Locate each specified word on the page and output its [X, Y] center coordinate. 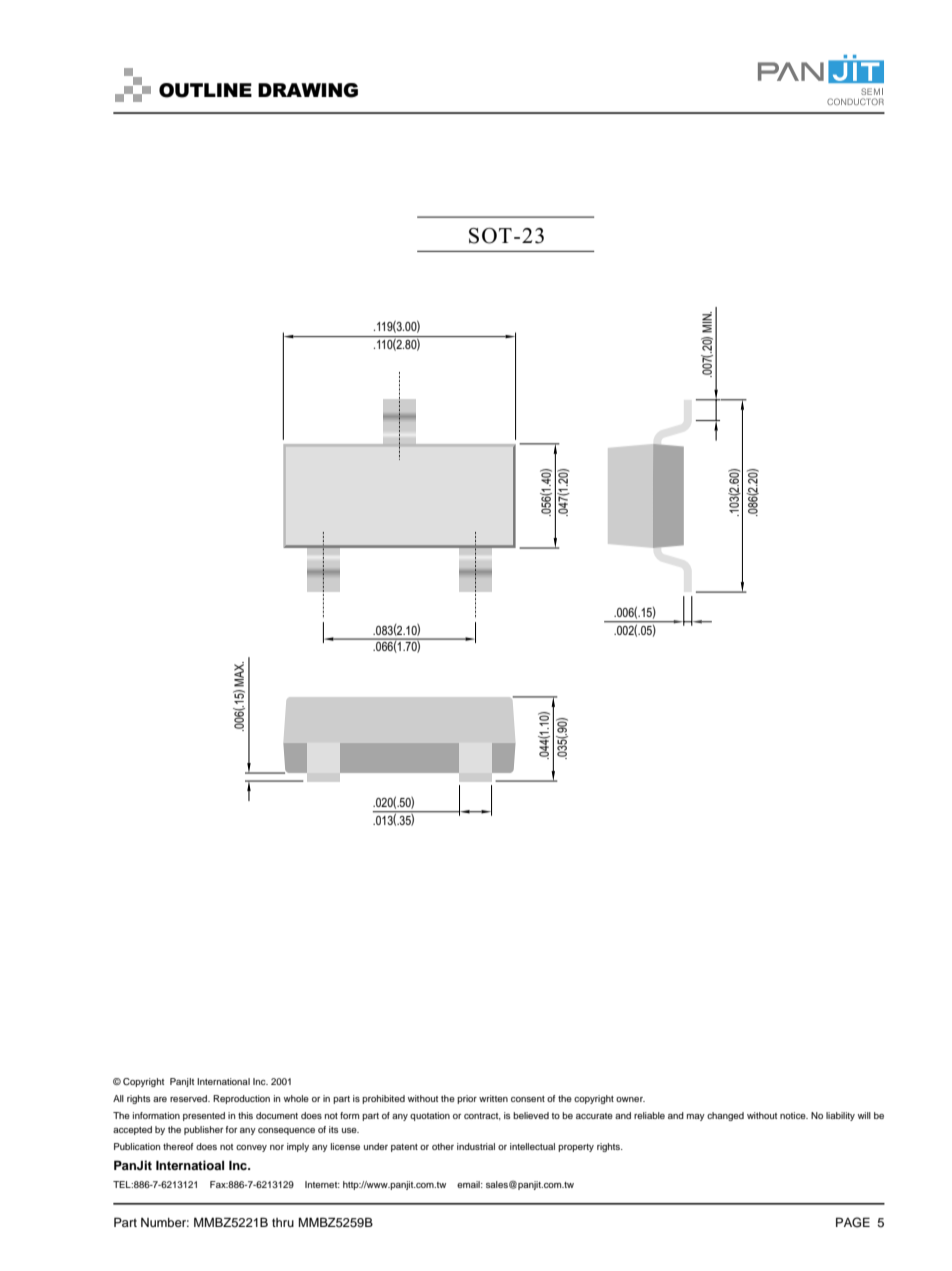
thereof [178, 1146]
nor [277, 1147]
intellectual [532, 1146]
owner [630, 1099]
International [223, 1081]
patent [404, 1148]
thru [283, 1222]
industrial [476, 1146]
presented [204, 1116]
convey [251, 1148]
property [576, 1148]
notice [794, 1115]
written [493, 1098]
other [443, 1146]
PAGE [853, 1222]
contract [482, 1116]
